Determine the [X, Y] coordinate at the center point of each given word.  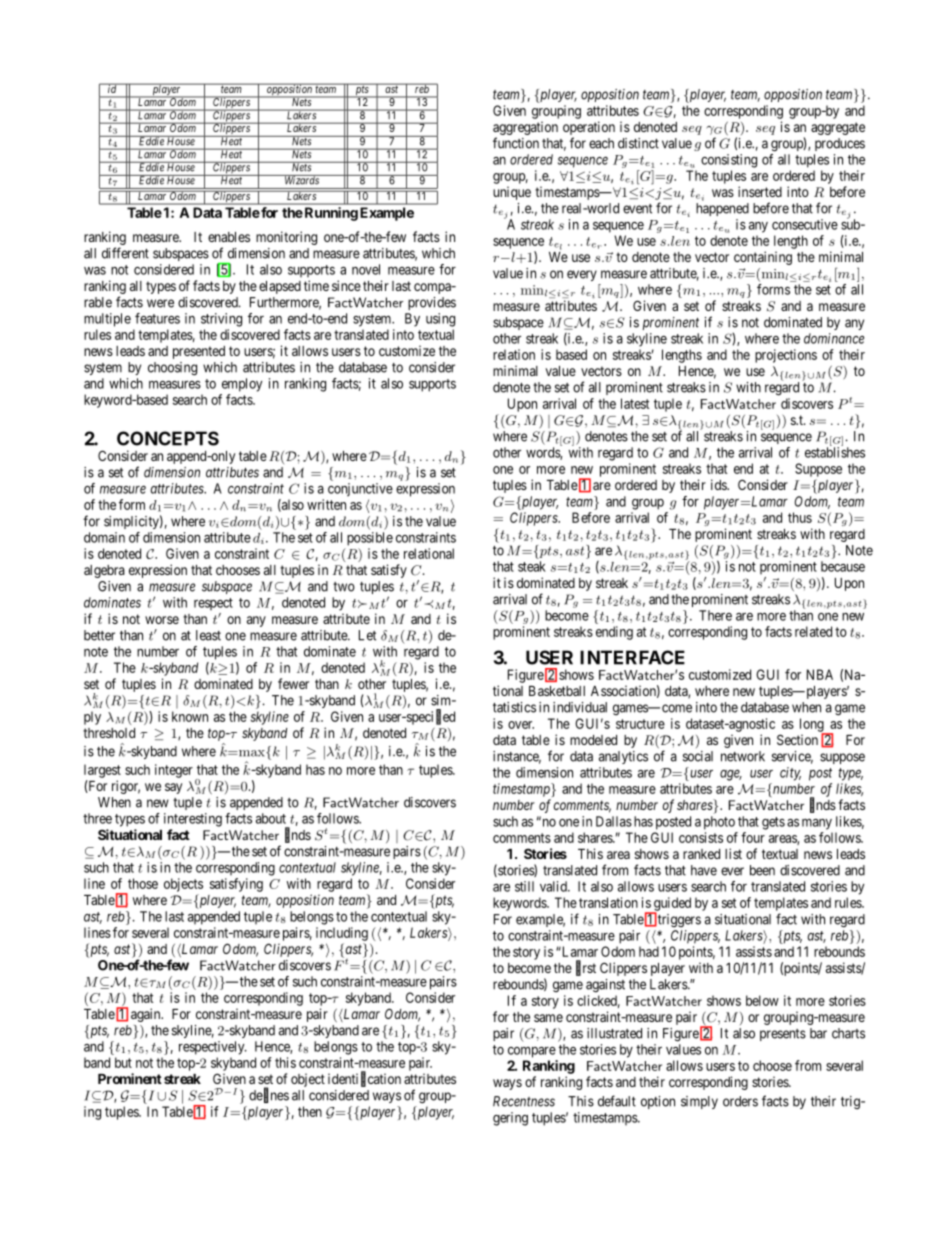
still [524, 886]
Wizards [302, 180]
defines [269, 1095]
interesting [193, 820]
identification [364, 1079]
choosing [172, 369]
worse [162, 620]
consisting [729, 161]
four [753, 837]
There [715, 615]
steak [532, 566]
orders [740, 1101]
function [516, 143]
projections [786, 356]
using [440, 320]
